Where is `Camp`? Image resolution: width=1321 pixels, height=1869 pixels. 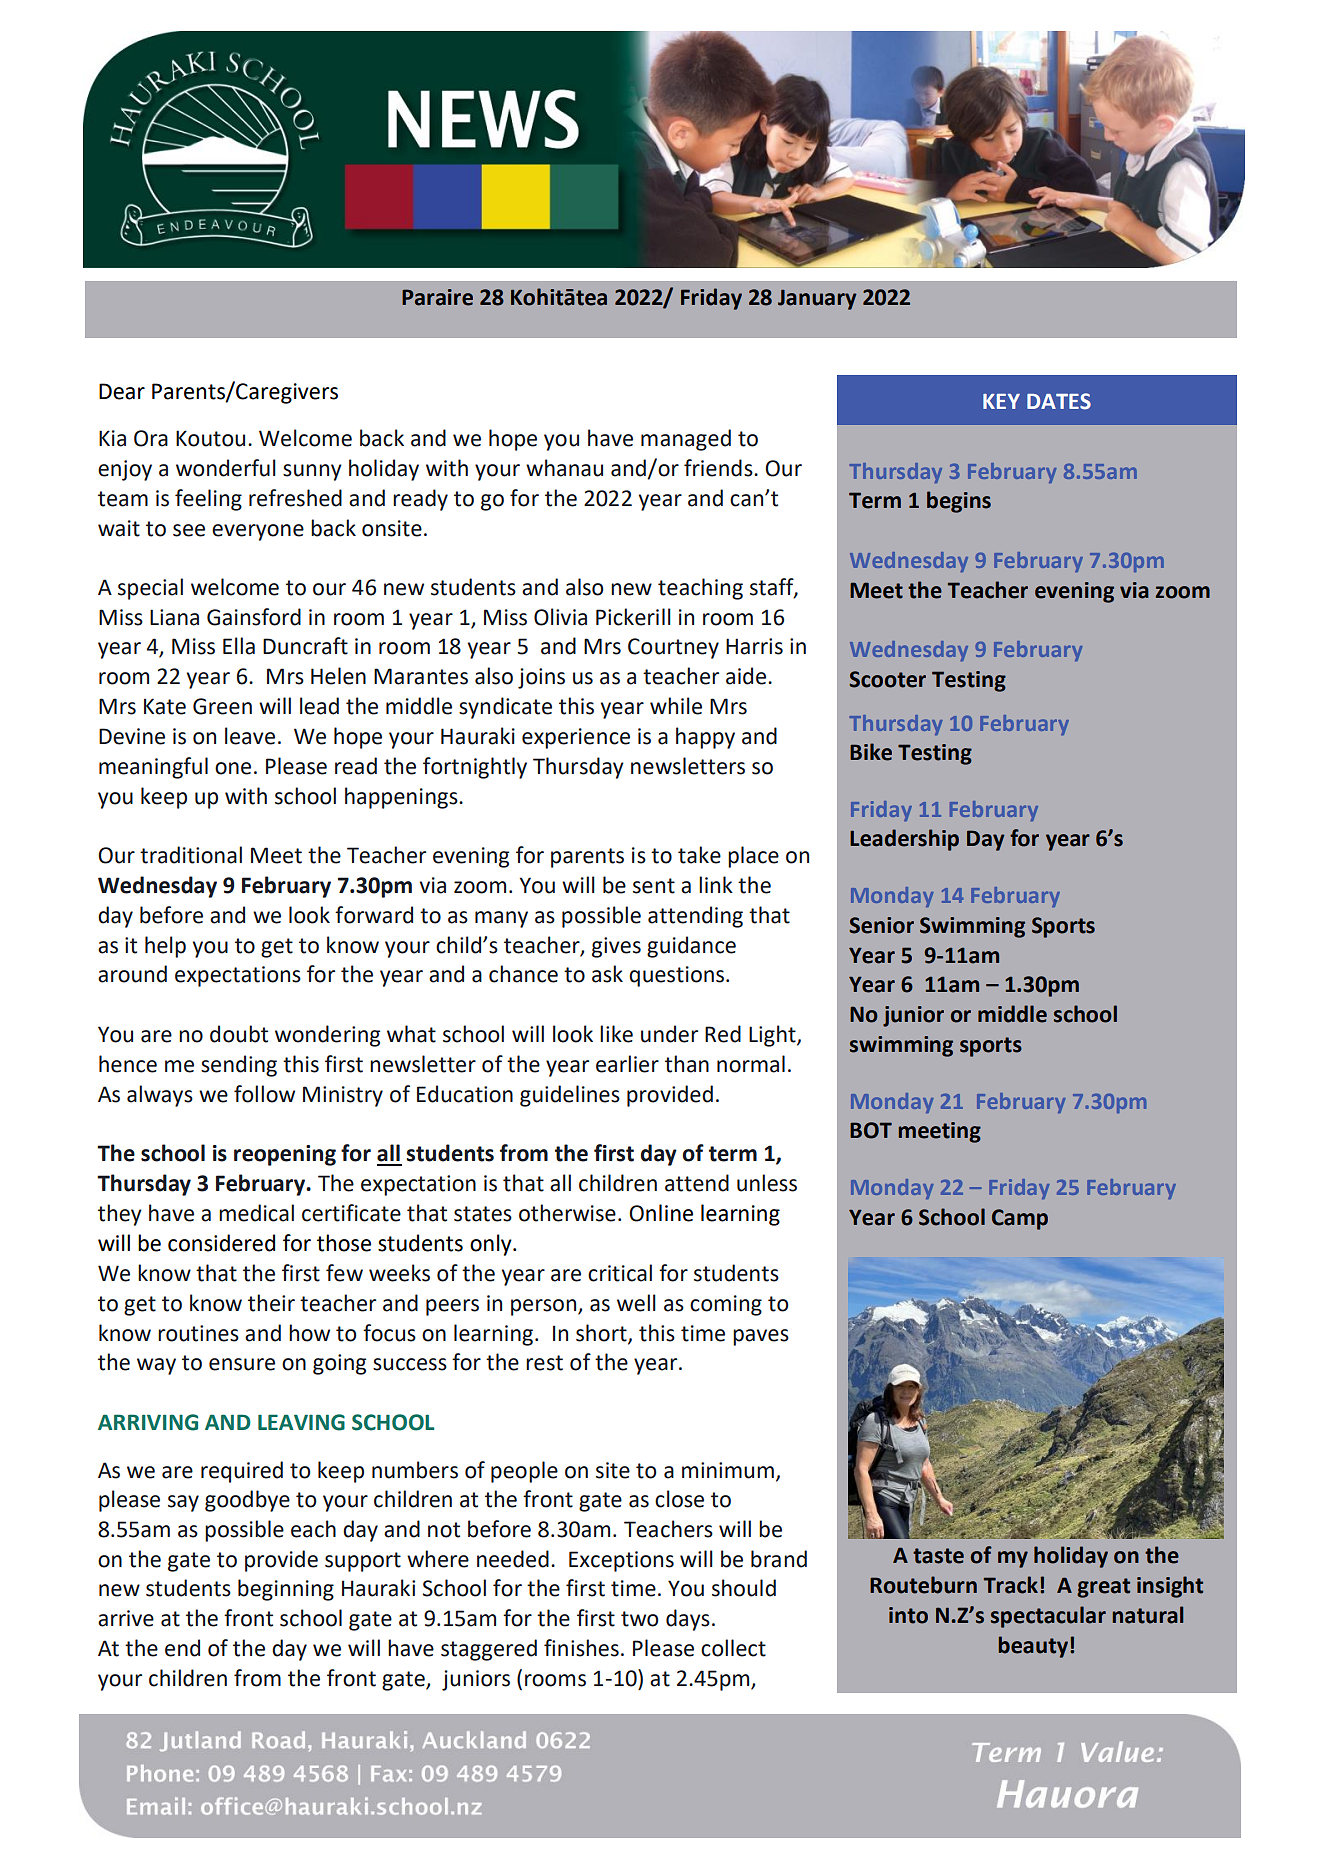 Camp is located at coordinates (1020, 1219).
